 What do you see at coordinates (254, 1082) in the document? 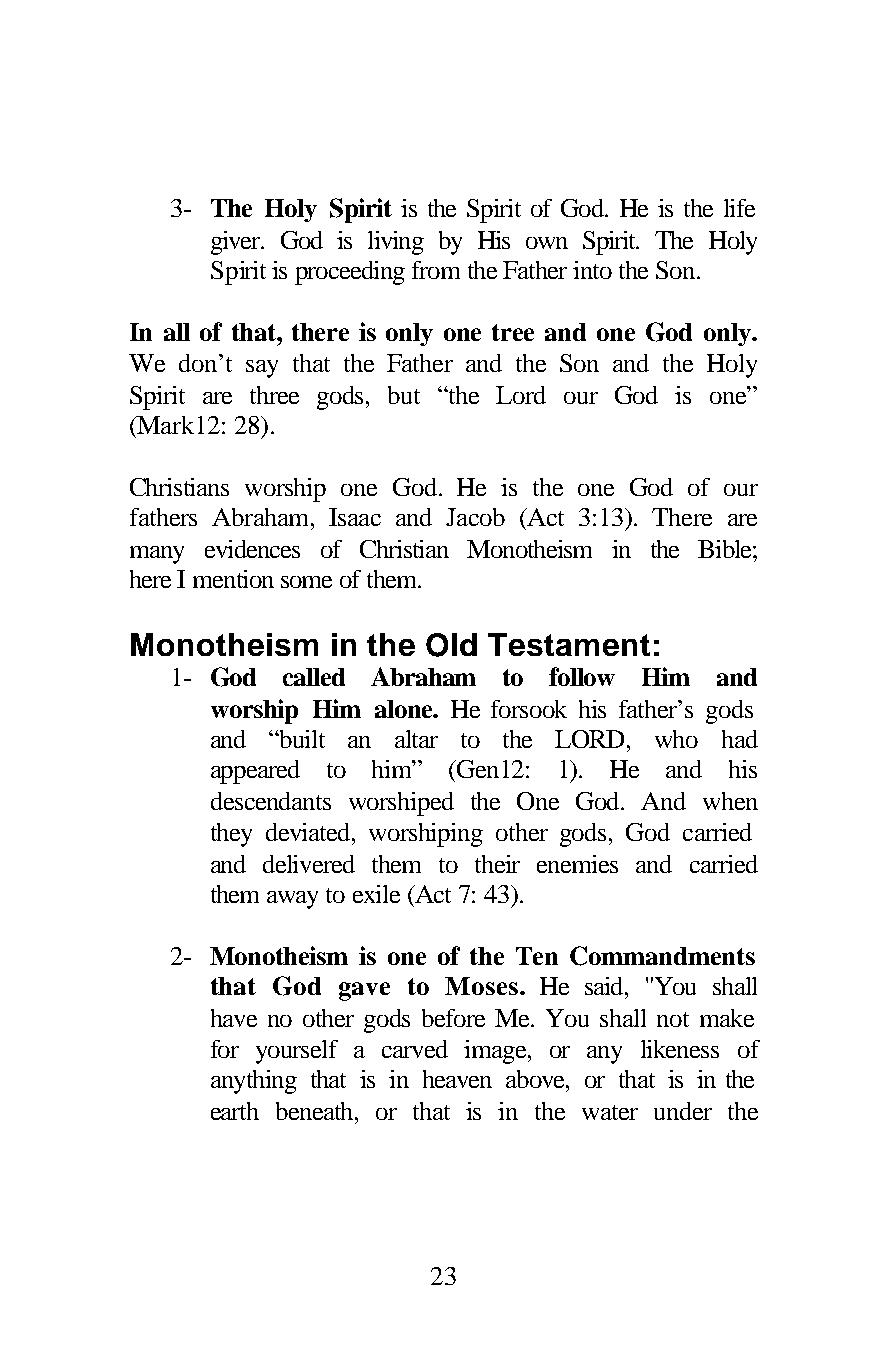
I see `anything` at bounding box center [254, 1082].
